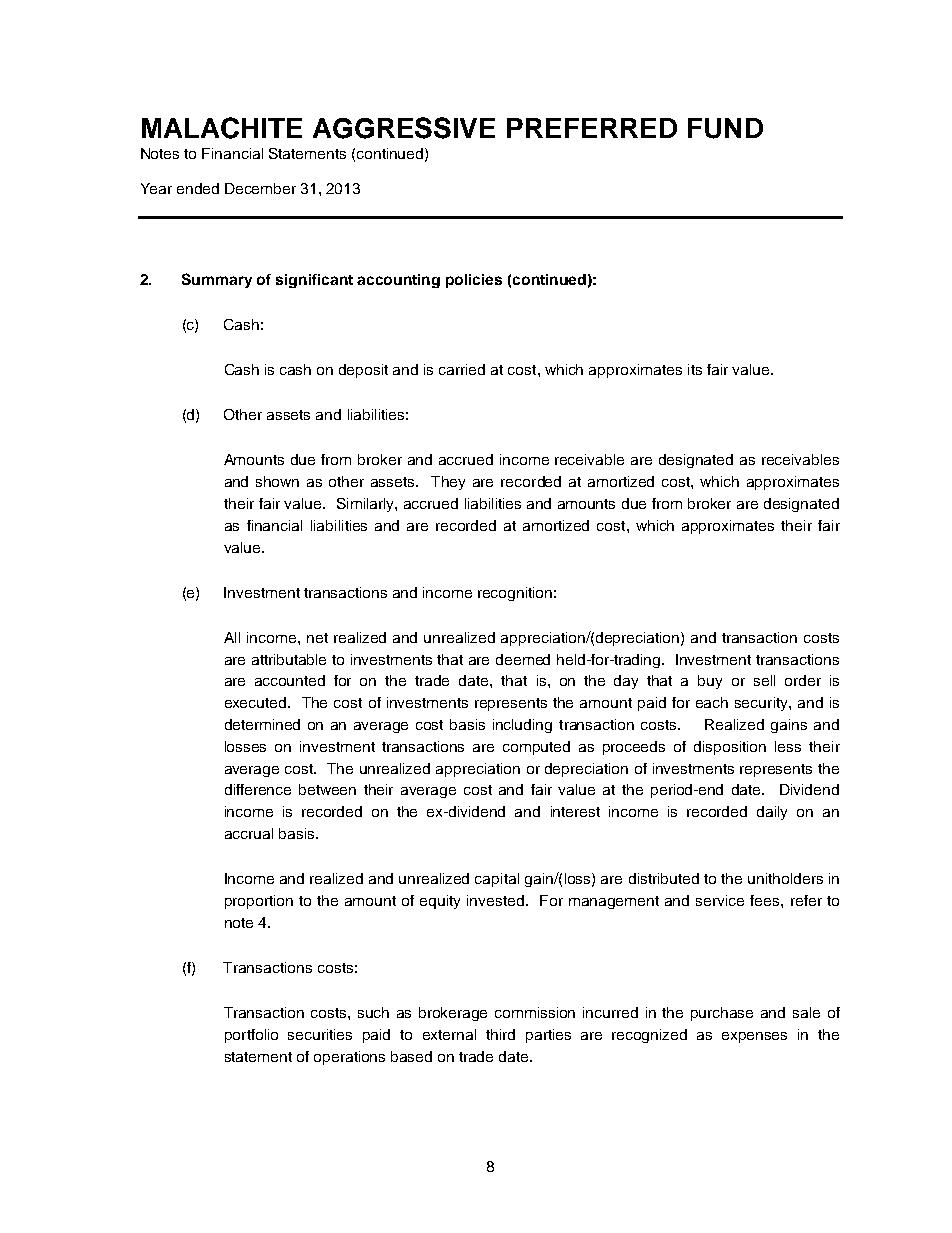 The image size is (952, 1233). Describe the element at coordinates (222, 128) in the page. I see `MALACHITE` at that location.
